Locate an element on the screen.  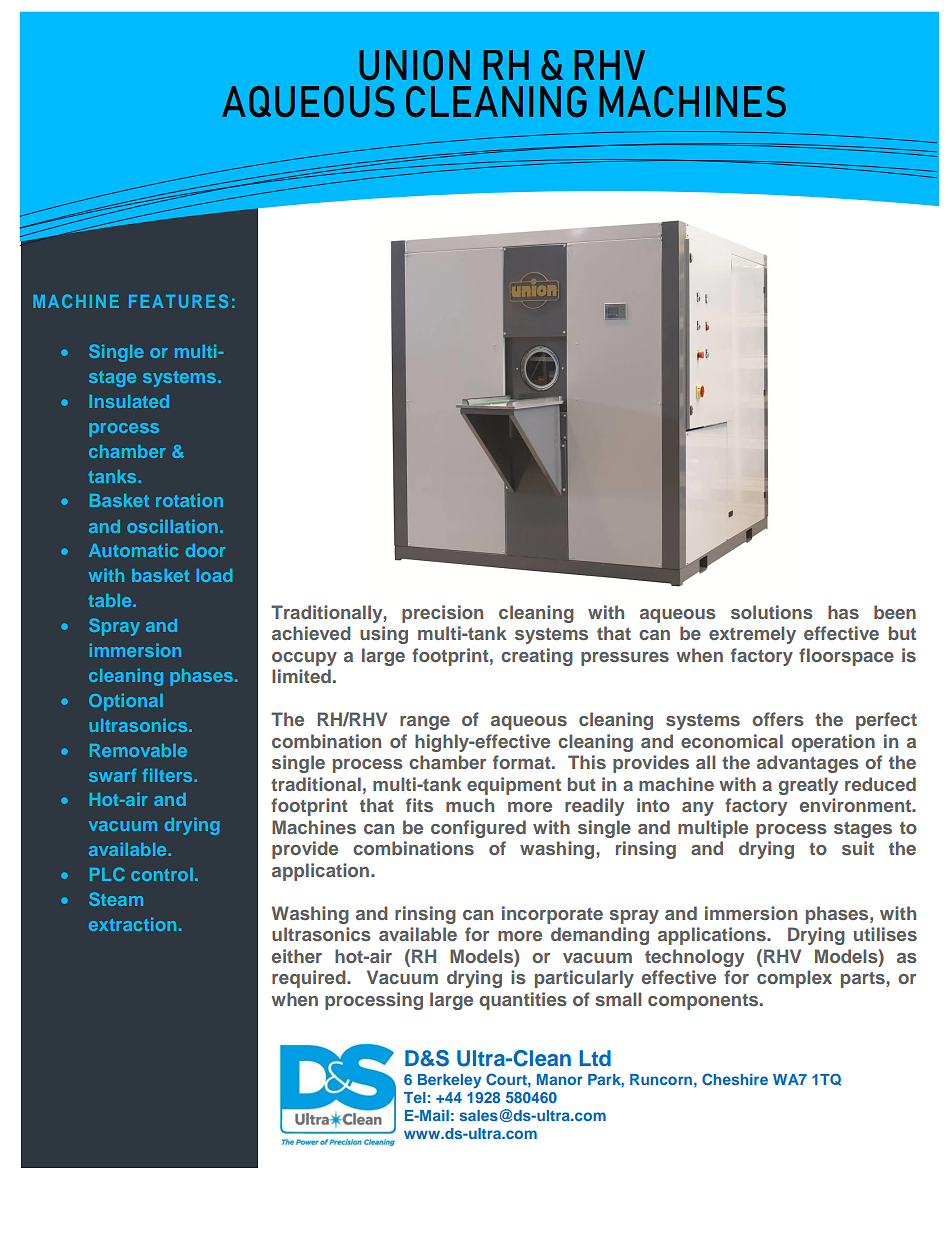
greatly is located at coordinates (808, 786).
